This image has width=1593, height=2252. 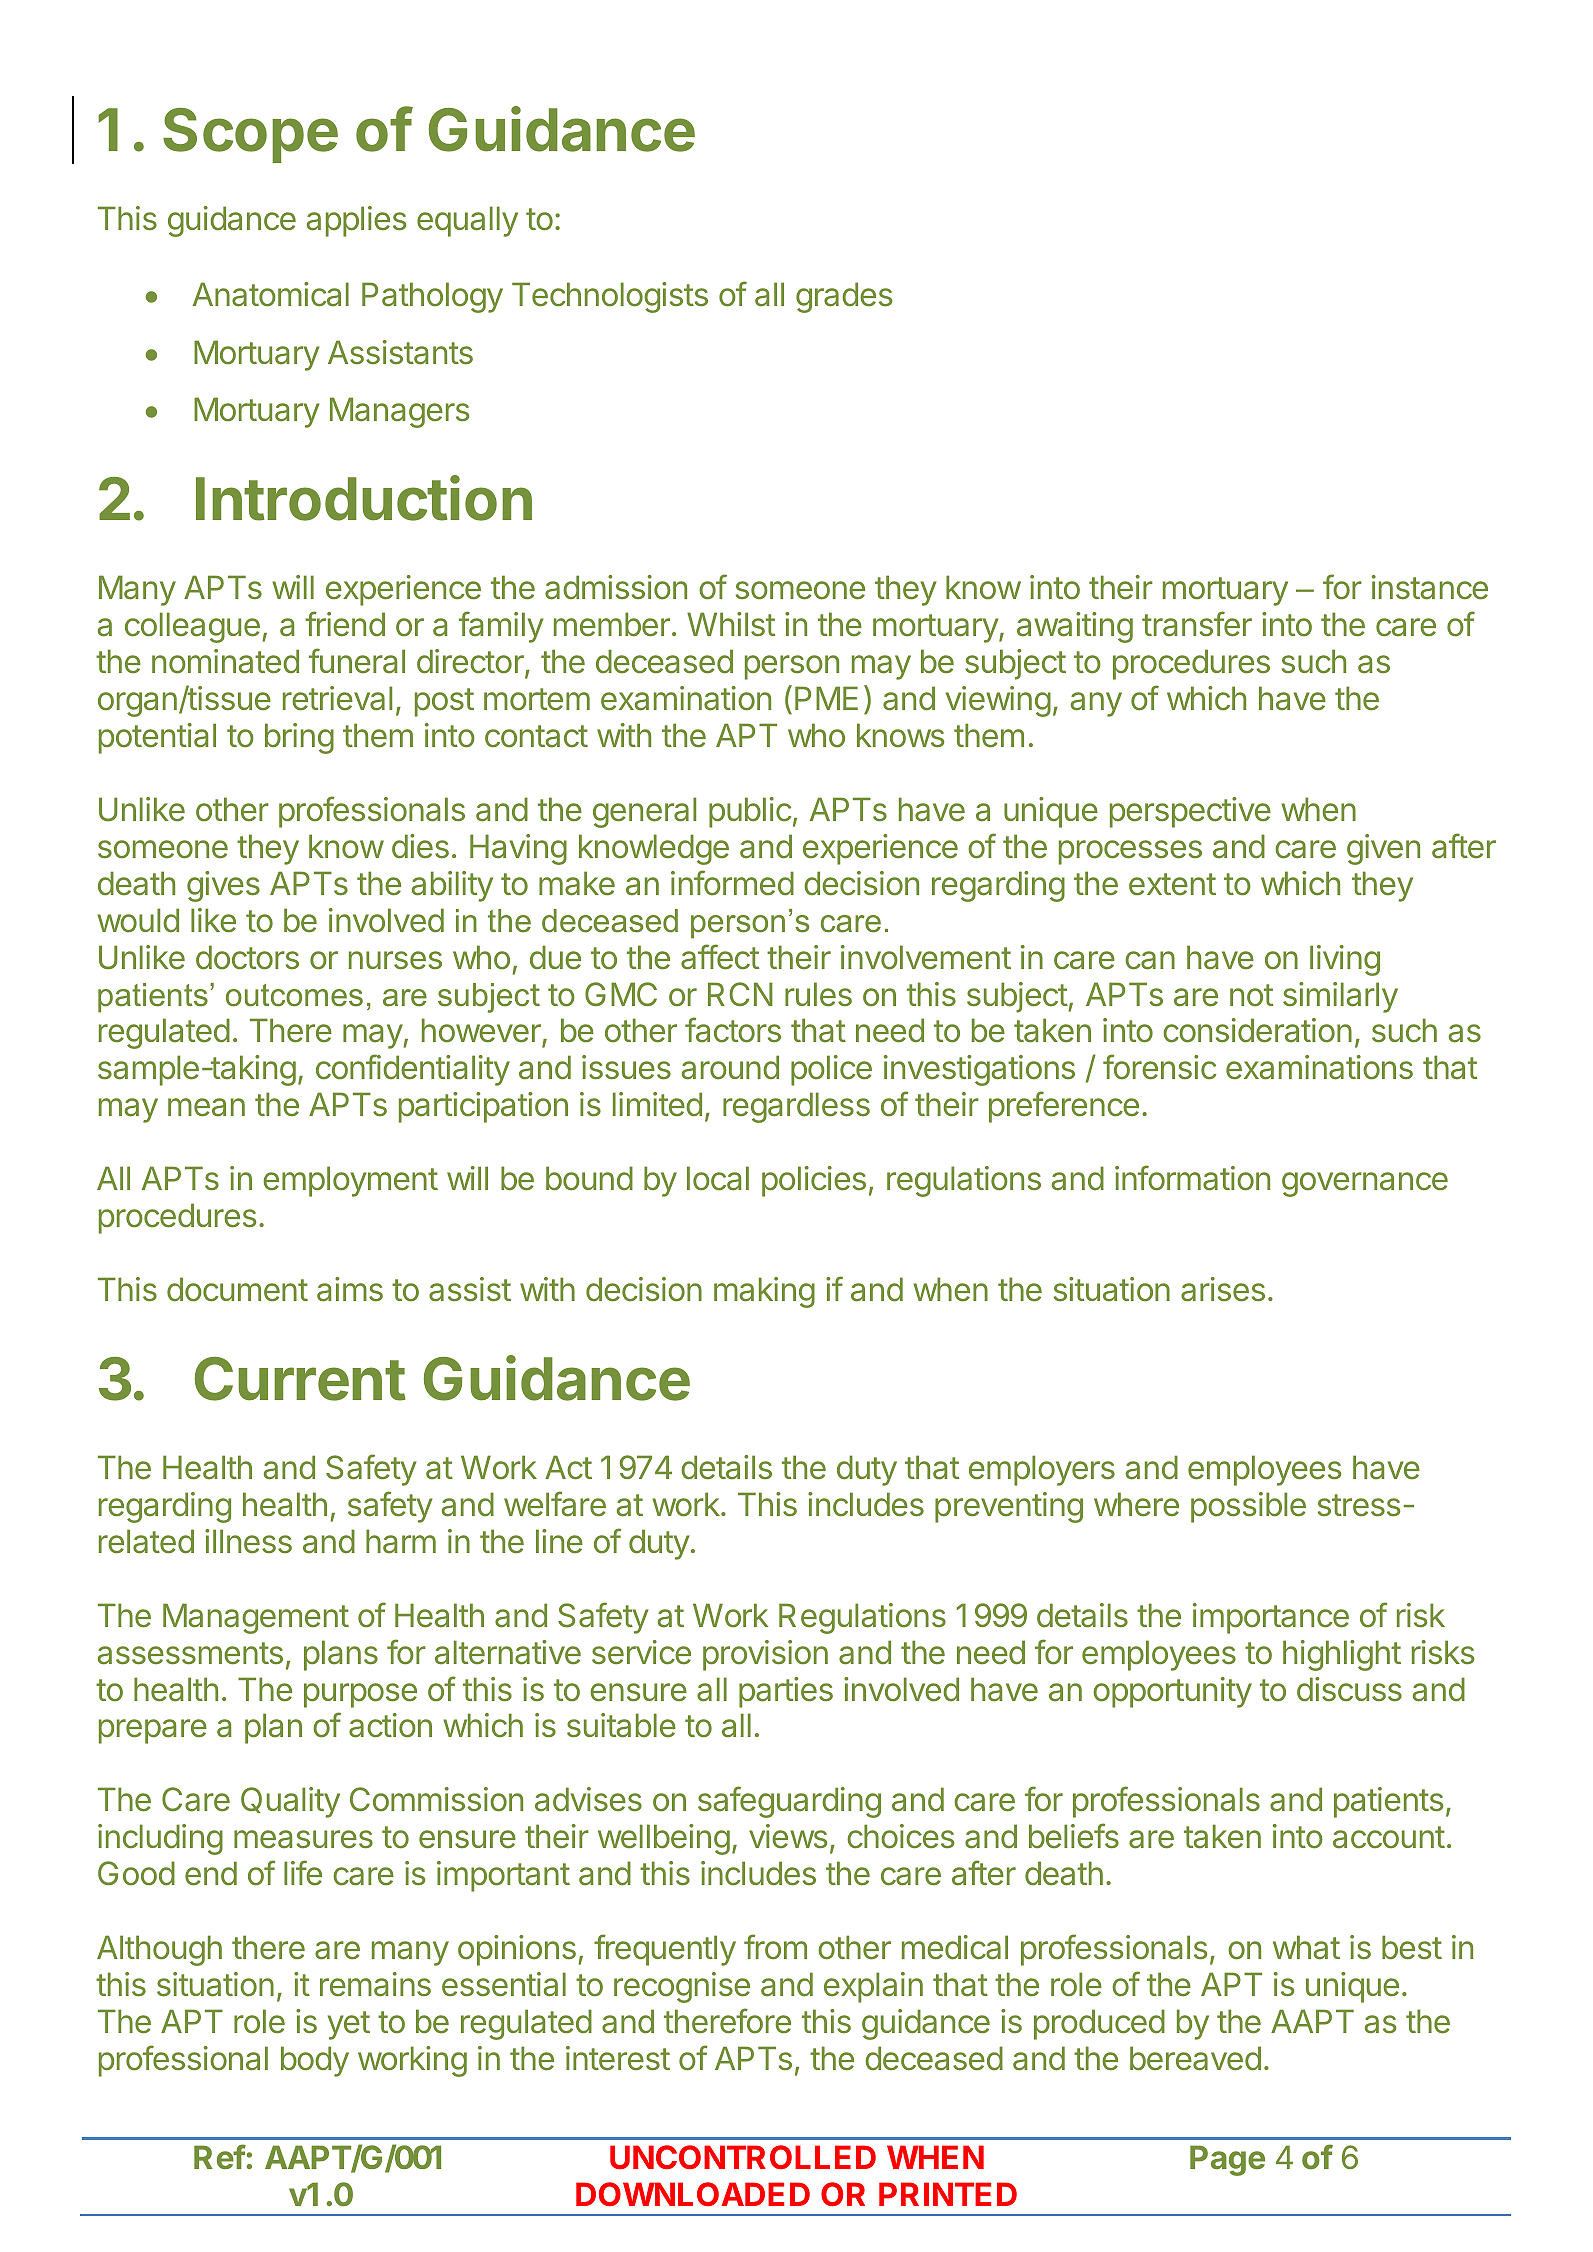 I want to click on applies, so click(x=356, y=221).
